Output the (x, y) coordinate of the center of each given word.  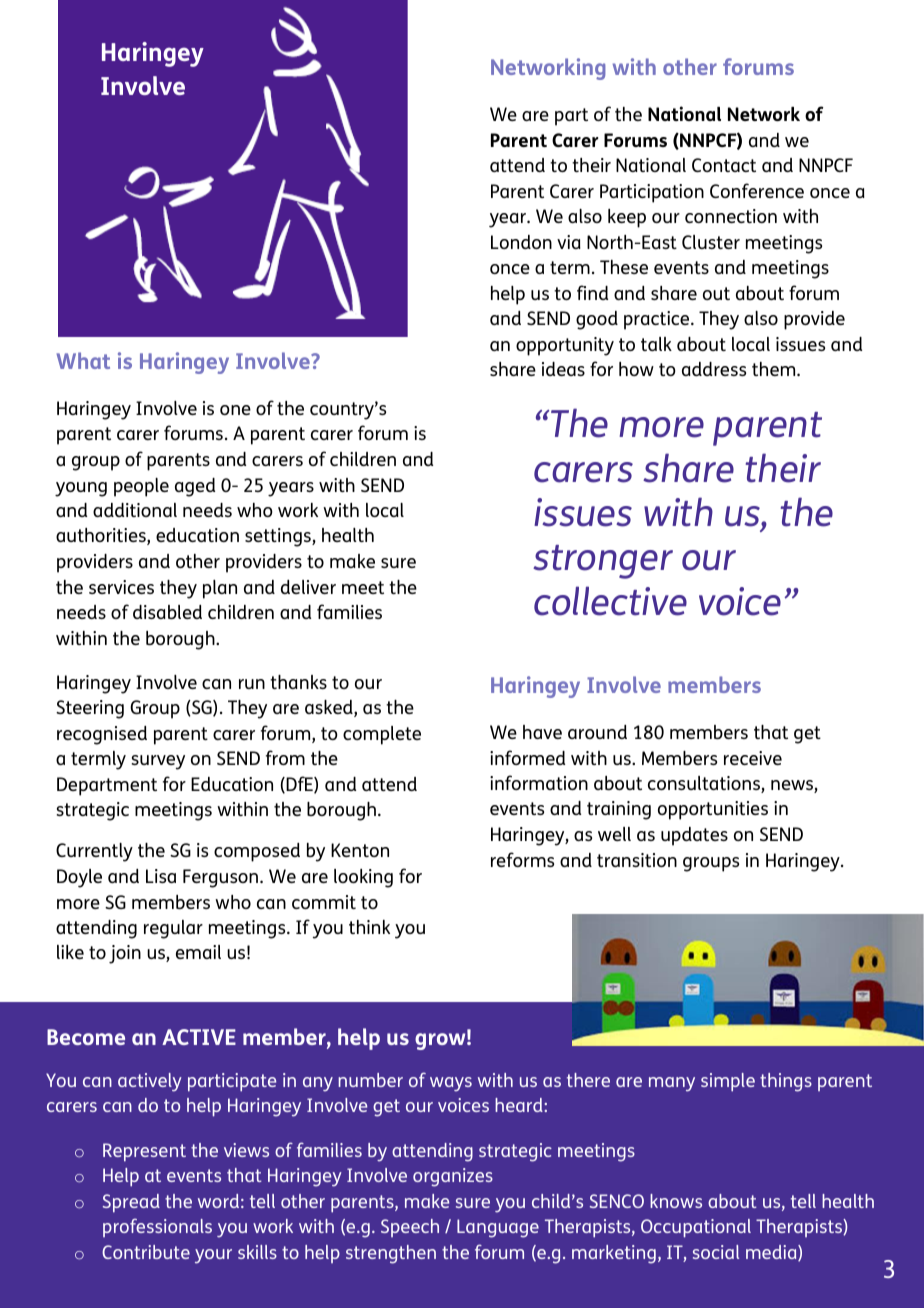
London (521, 242)
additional (135, 510)
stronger (603, 562)
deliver (308, 587)
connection (731, 216)
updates (694, 836)
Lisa (161, 876)
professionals (157, 1227)
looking (363, 878)
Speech (410, 1228)
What (83, 360)
